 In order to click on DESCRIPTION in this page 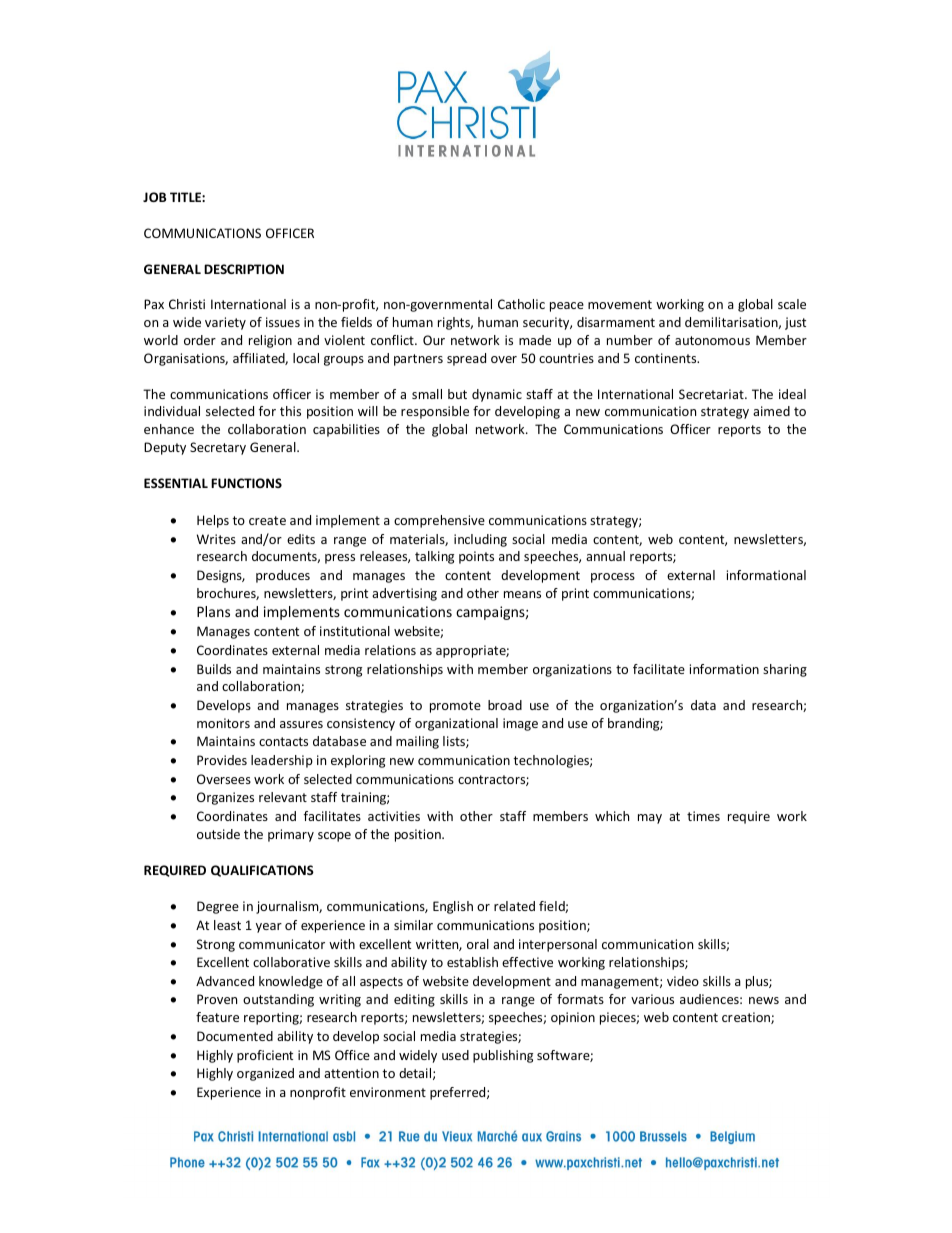, I will do `click(244, 269)`.
